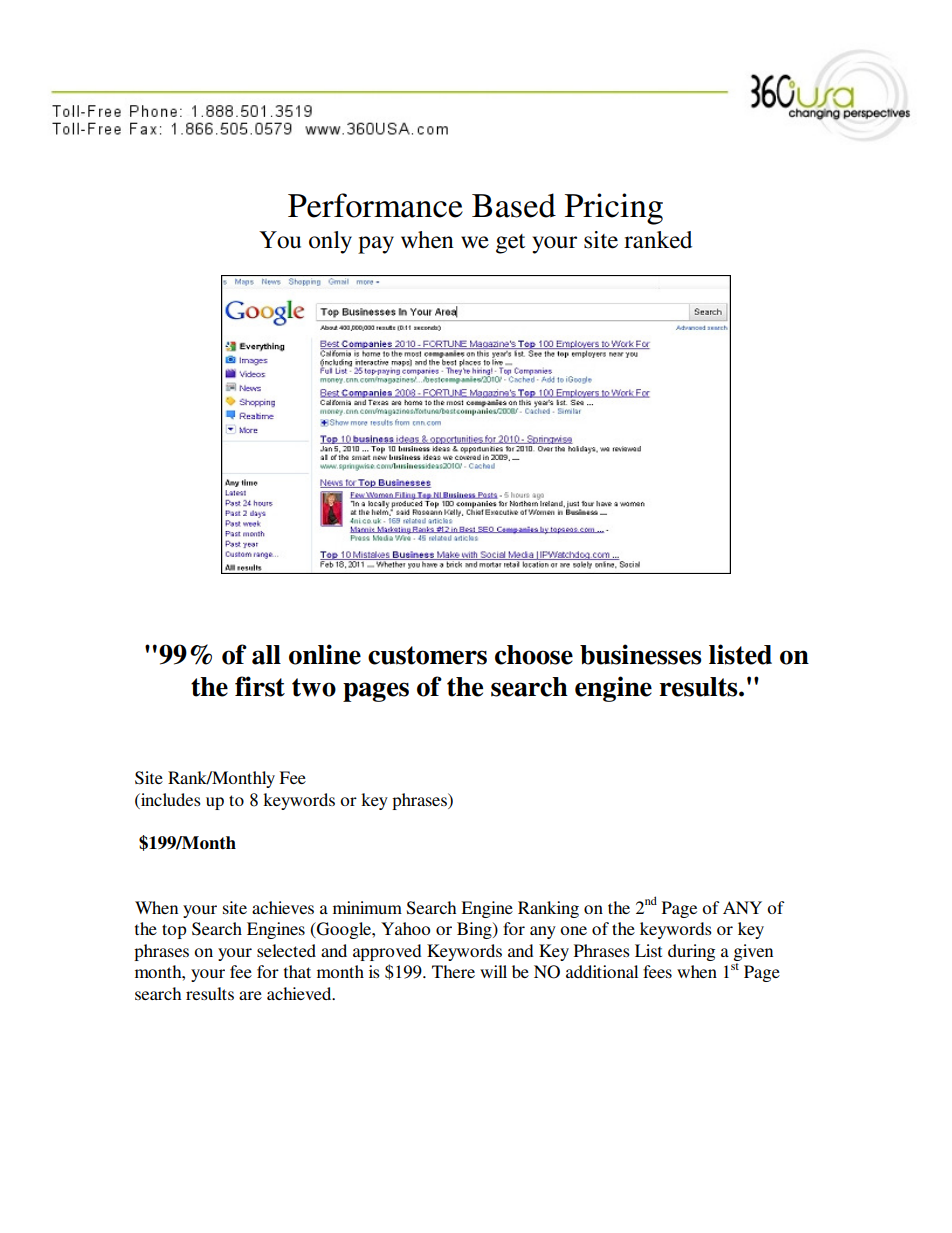 Image resolution: width=952 pixels, height=1233 pixels. What do you see at coordinates (453, 971) in the document?
I see `There` at bounding box center [453, 971].
